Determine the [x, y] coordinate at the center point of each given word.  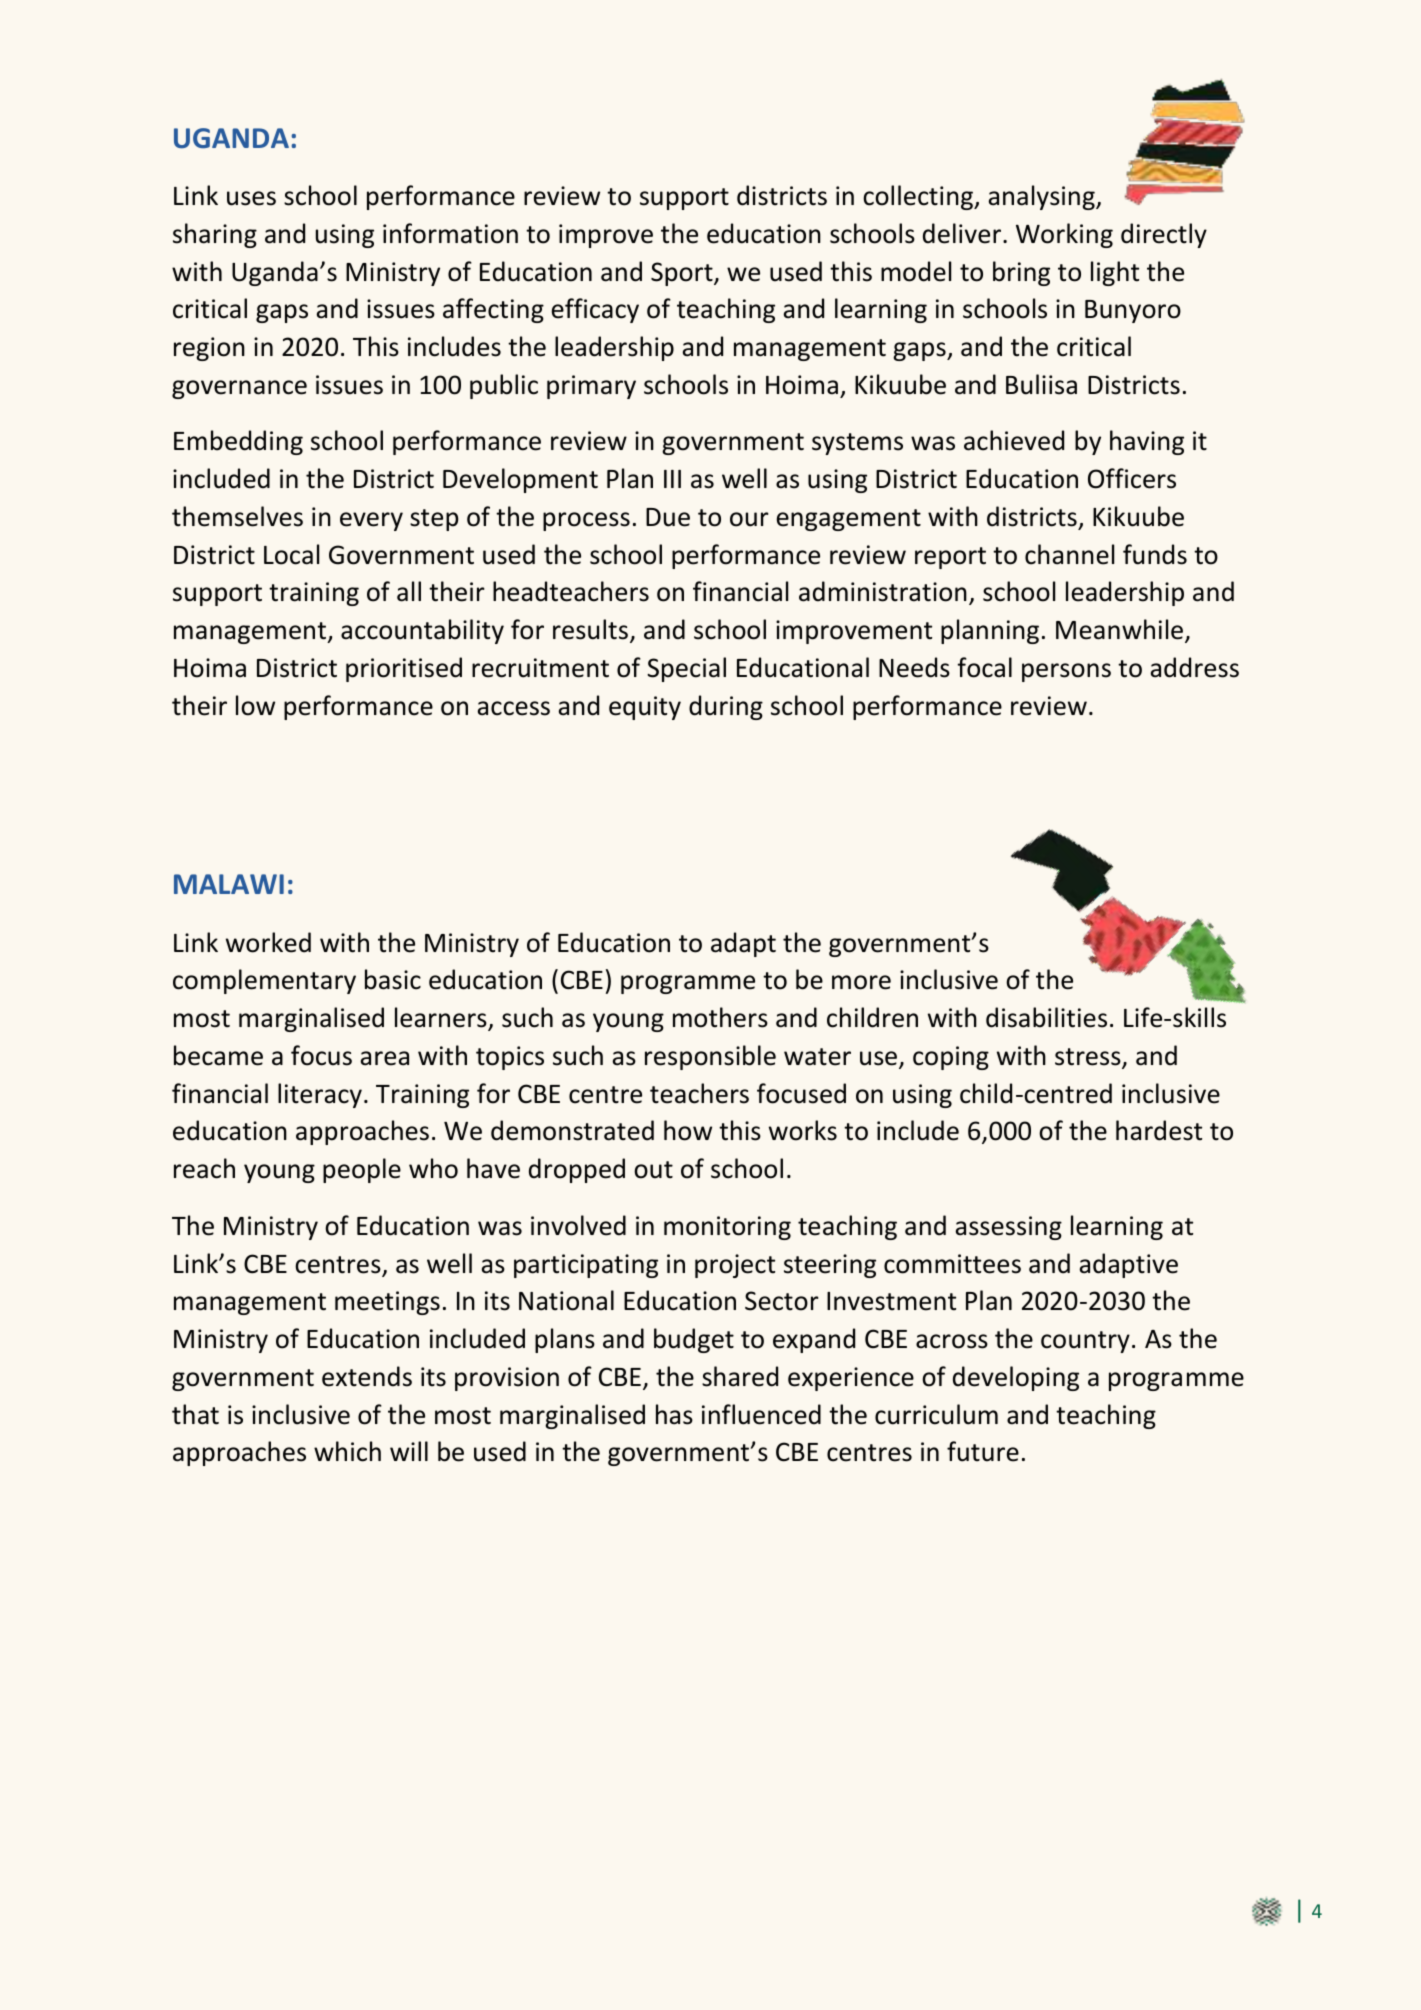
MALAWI [229, 884]
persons [1066, 672]
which [347, 1451]
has [674, 1414]
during [726, 707]
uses [251, 198]
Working [1064, 235]
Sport [683, 274]
